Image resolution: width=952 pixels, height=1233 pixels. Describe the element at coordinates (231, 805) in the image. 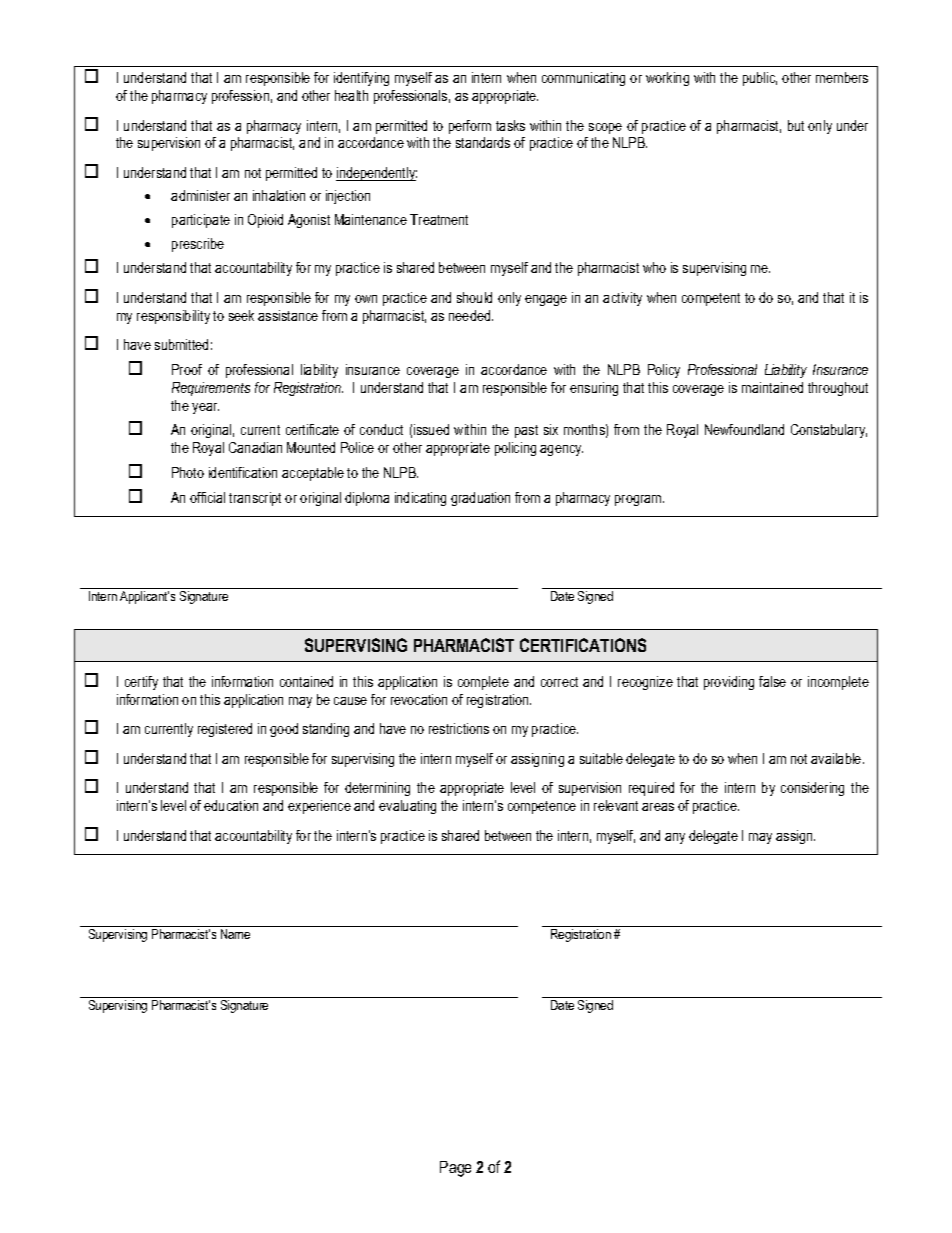

I see `education` at that location.
